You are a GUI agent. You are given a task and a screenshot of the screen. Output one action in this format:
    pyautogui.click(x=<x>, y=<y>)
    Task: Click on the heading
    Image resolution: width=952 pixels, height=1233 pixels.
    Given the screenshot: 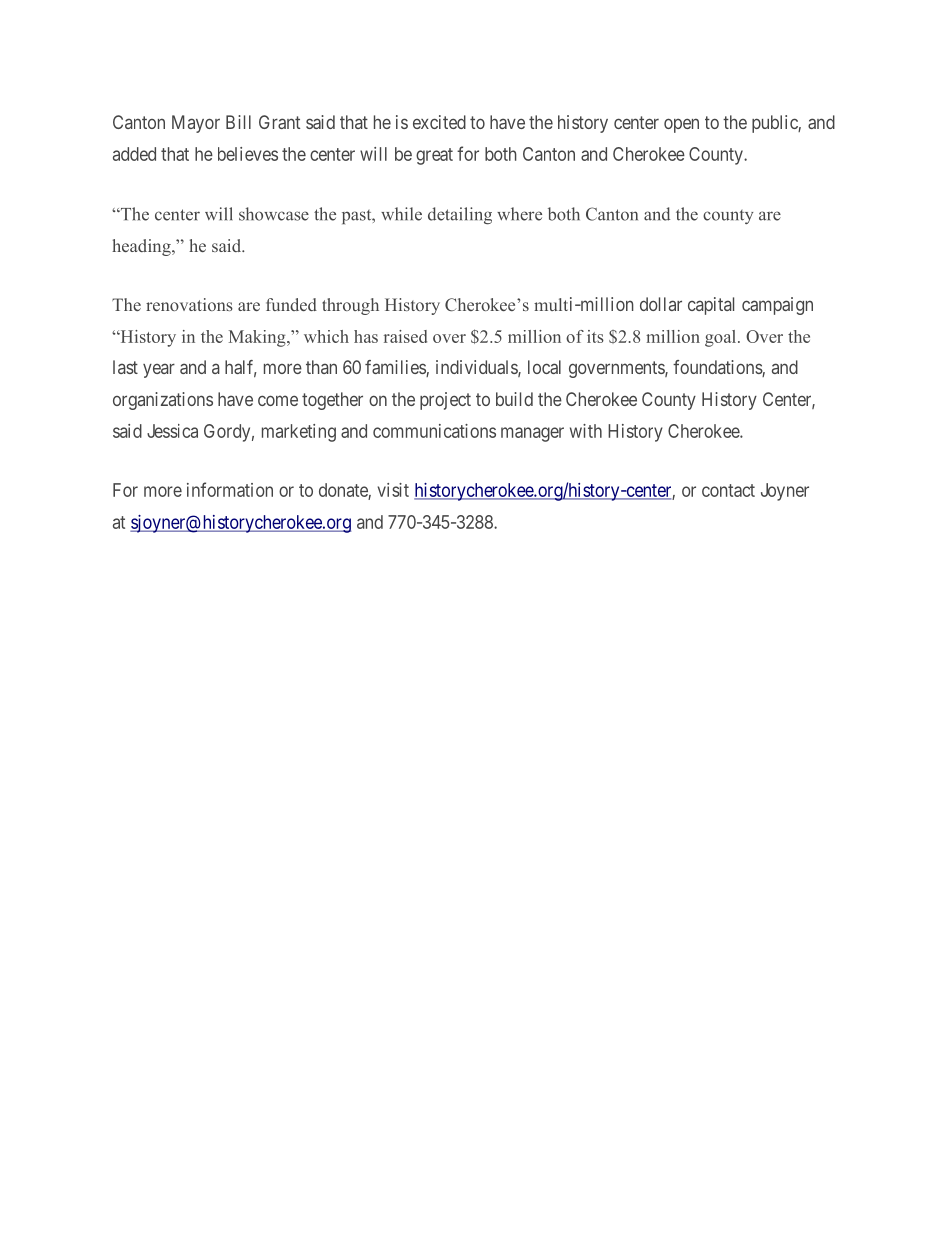 What is the action you would take?
    pyautogui.click(x=142, y=247)
